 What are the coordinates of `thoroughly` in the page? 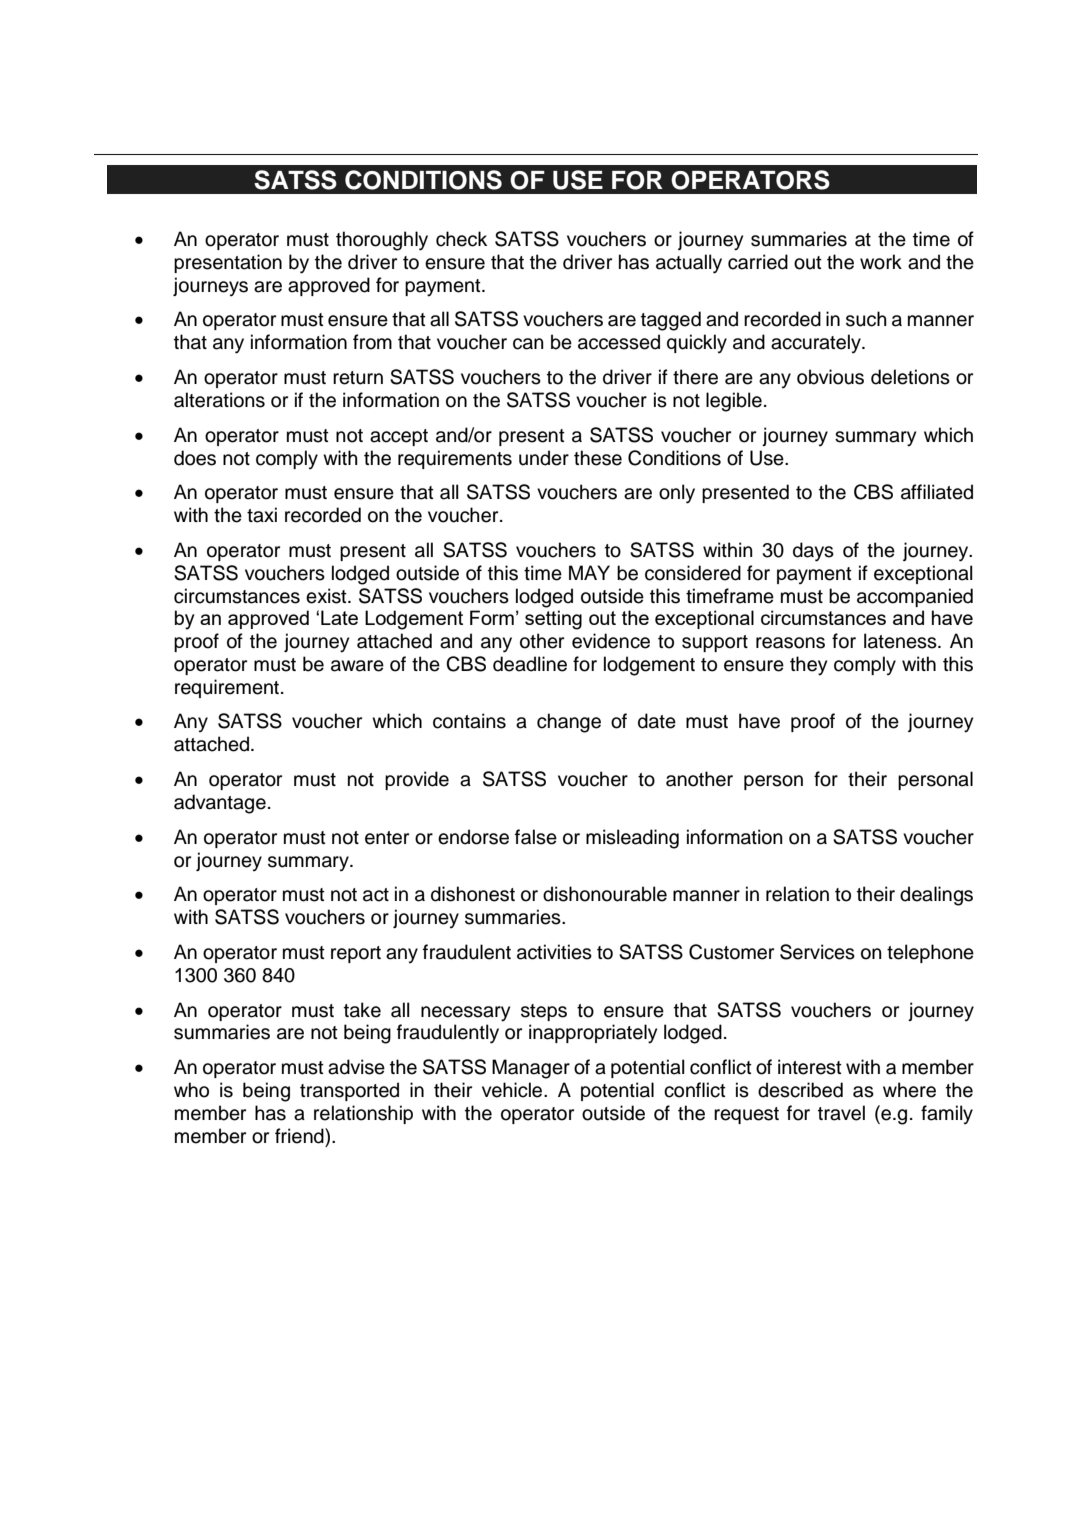 It's located at (382, 241).
